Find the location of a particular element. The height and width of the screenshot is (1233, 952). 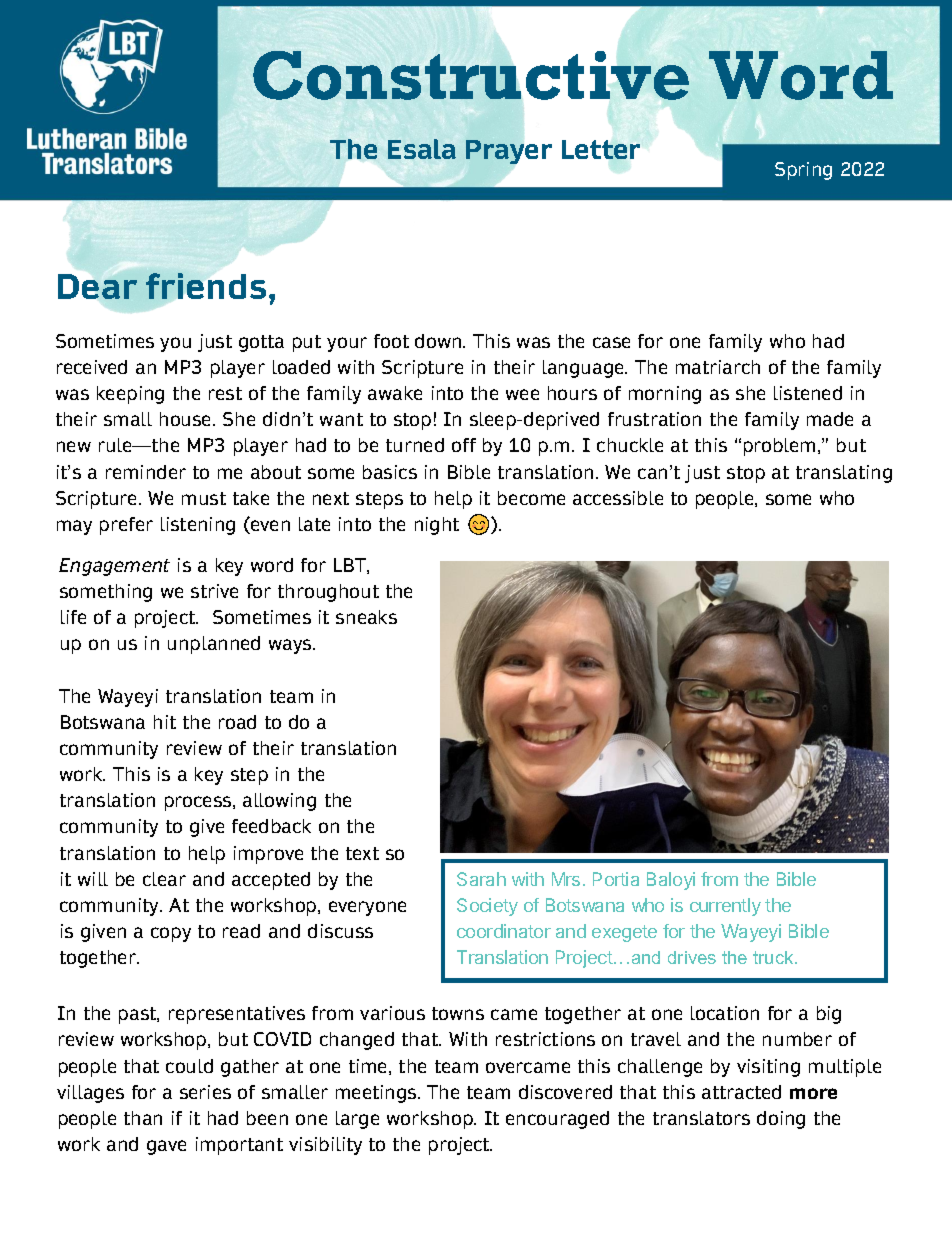

than is located at coordinates (143, 1118).
